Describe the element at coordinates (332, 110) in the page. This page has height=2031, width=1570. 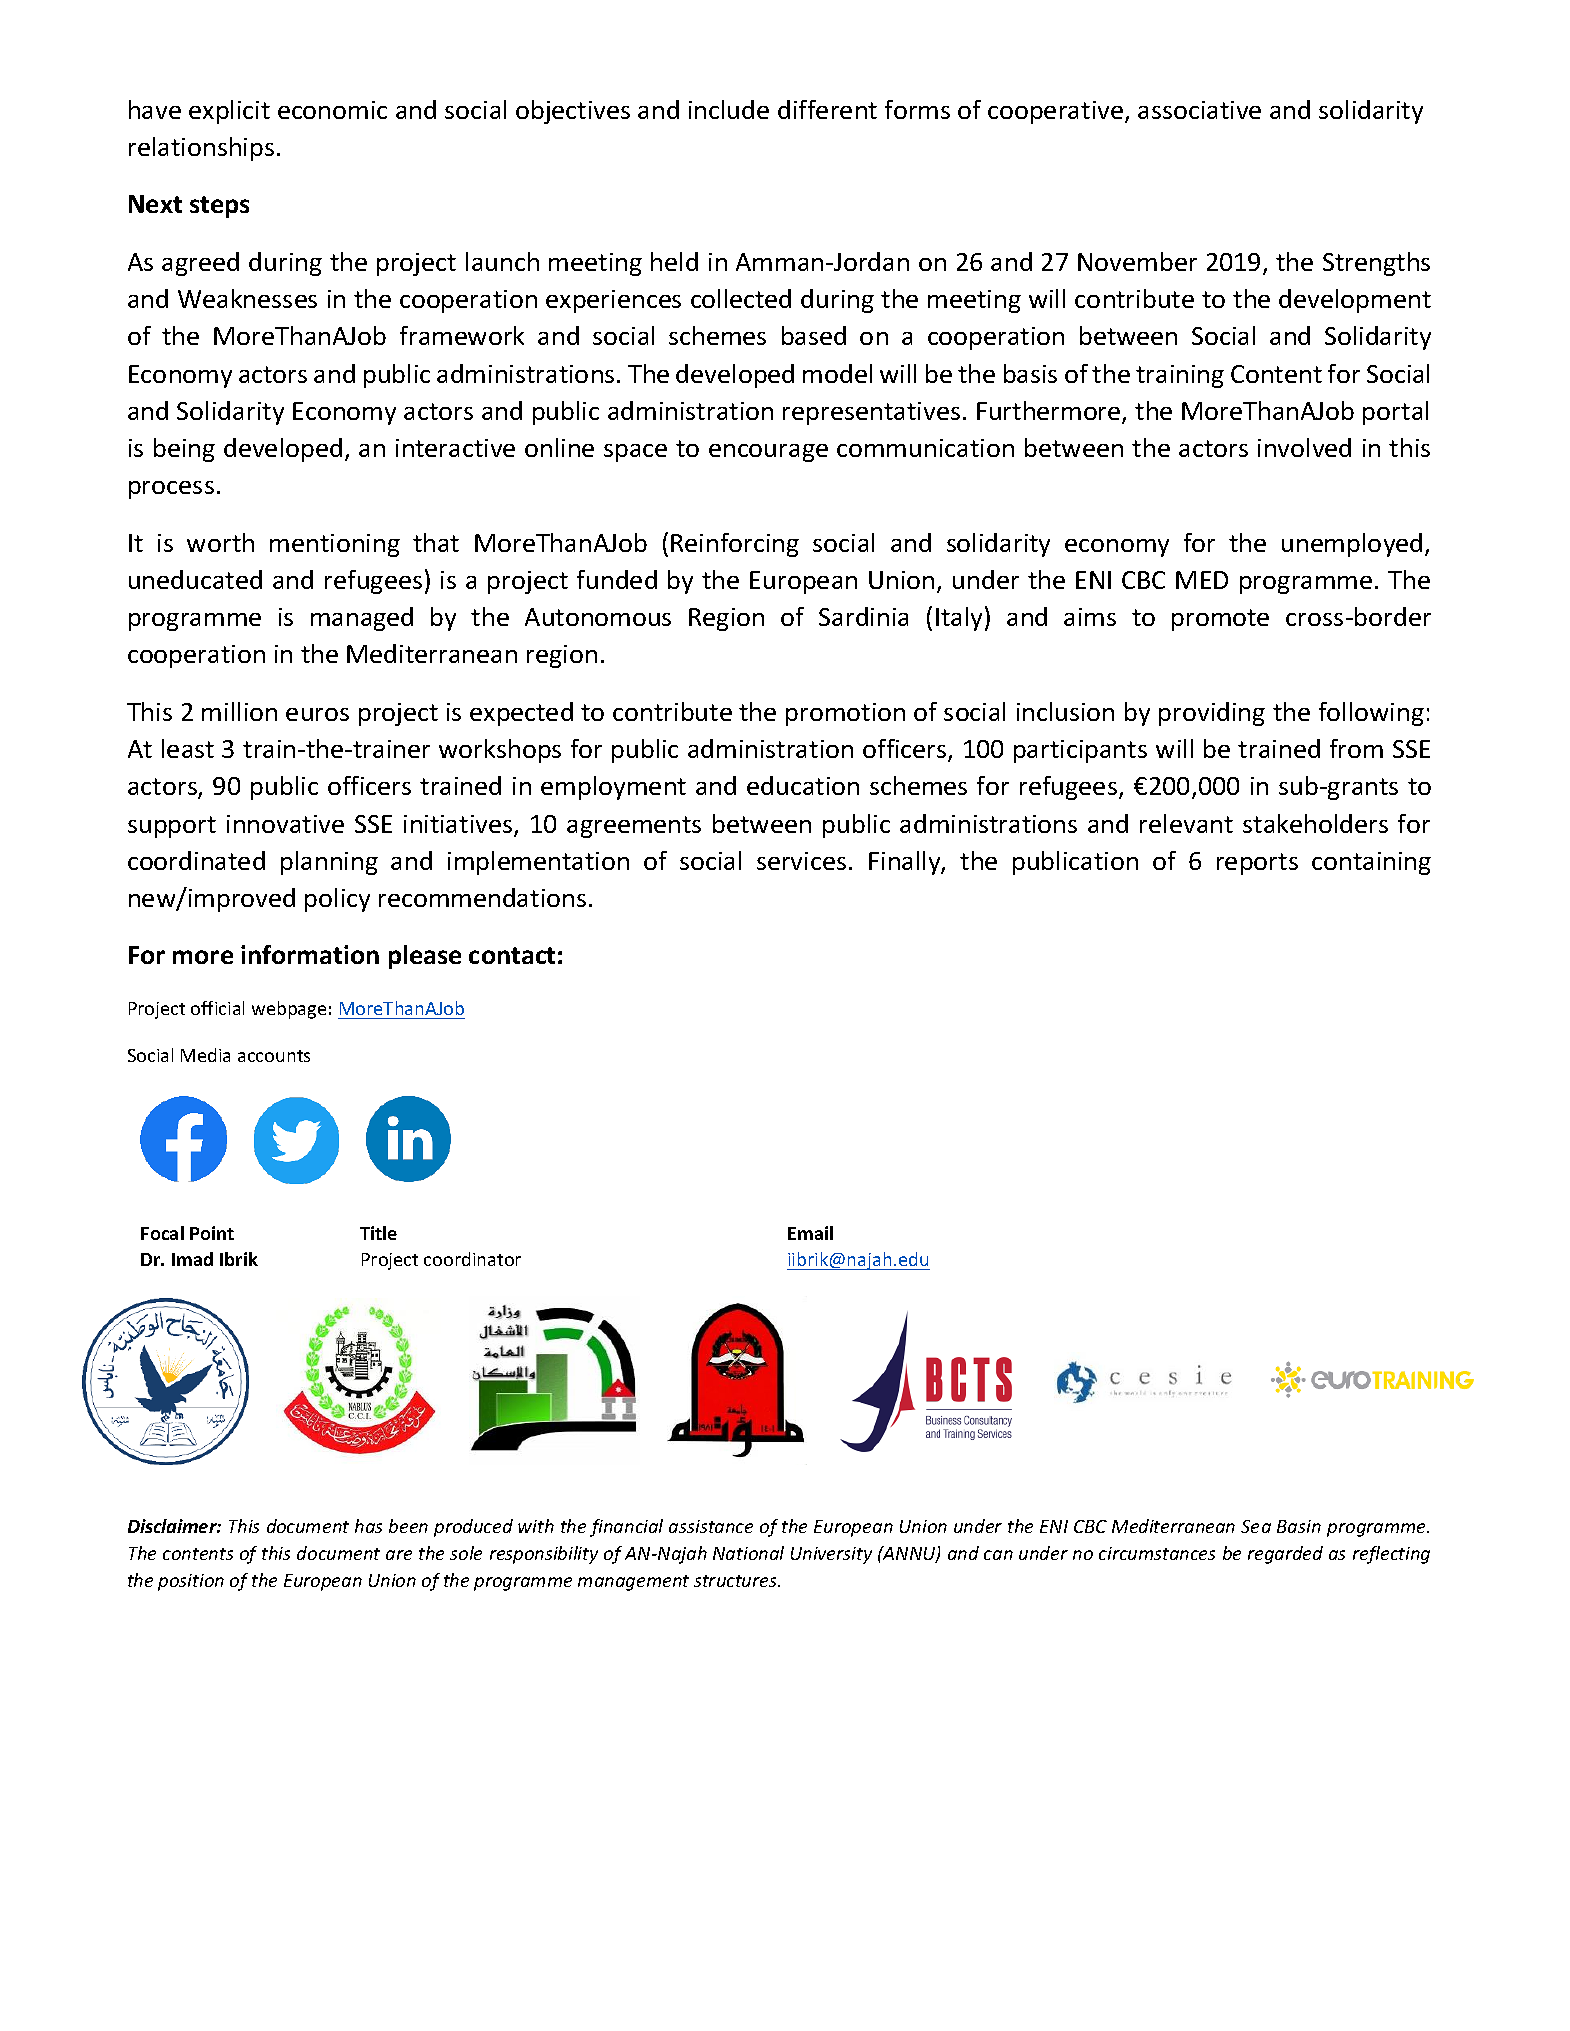
I see `economic` at that location.
